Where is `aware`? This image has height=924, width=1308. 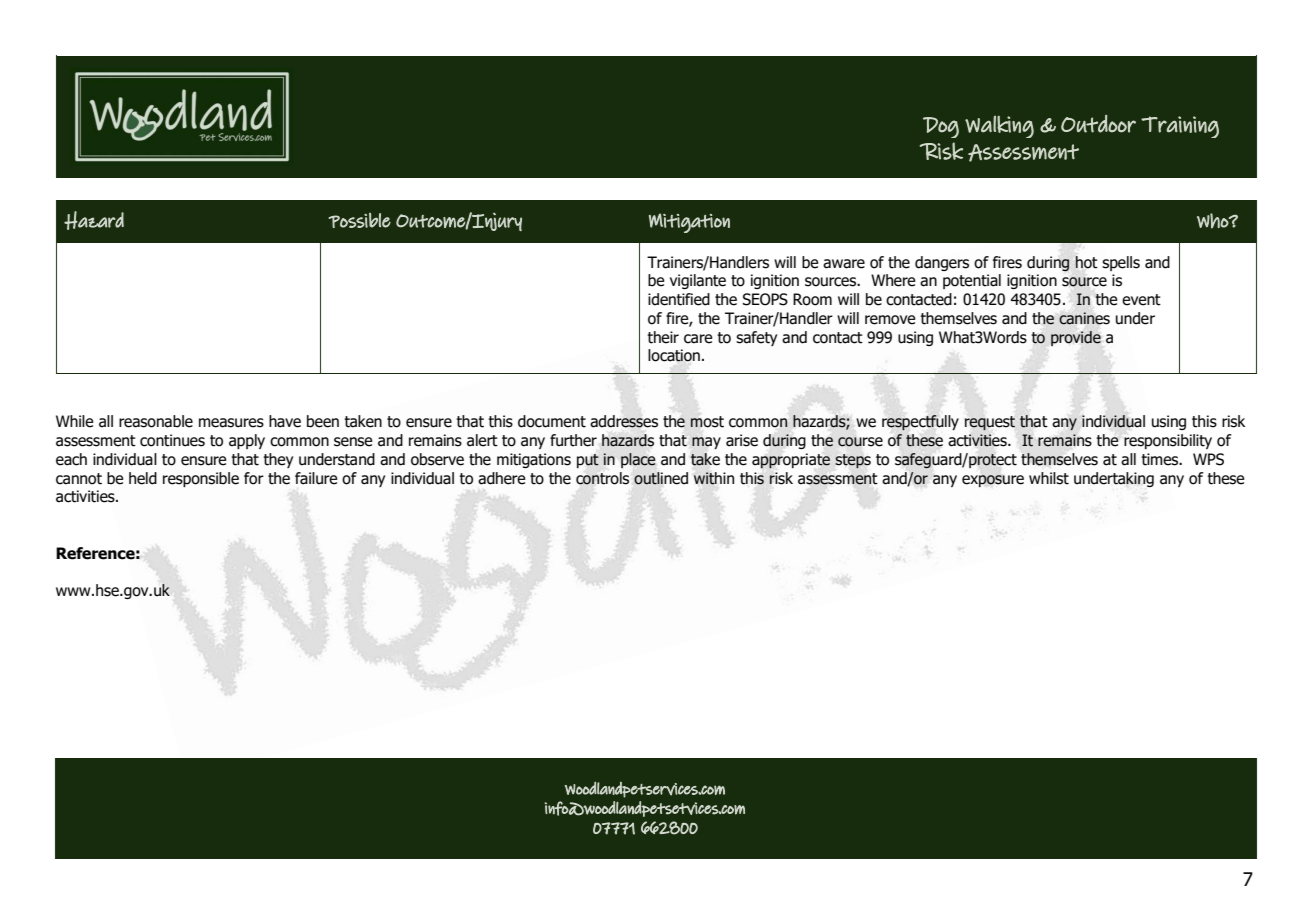 aware is located at coordinates (844, 264).
